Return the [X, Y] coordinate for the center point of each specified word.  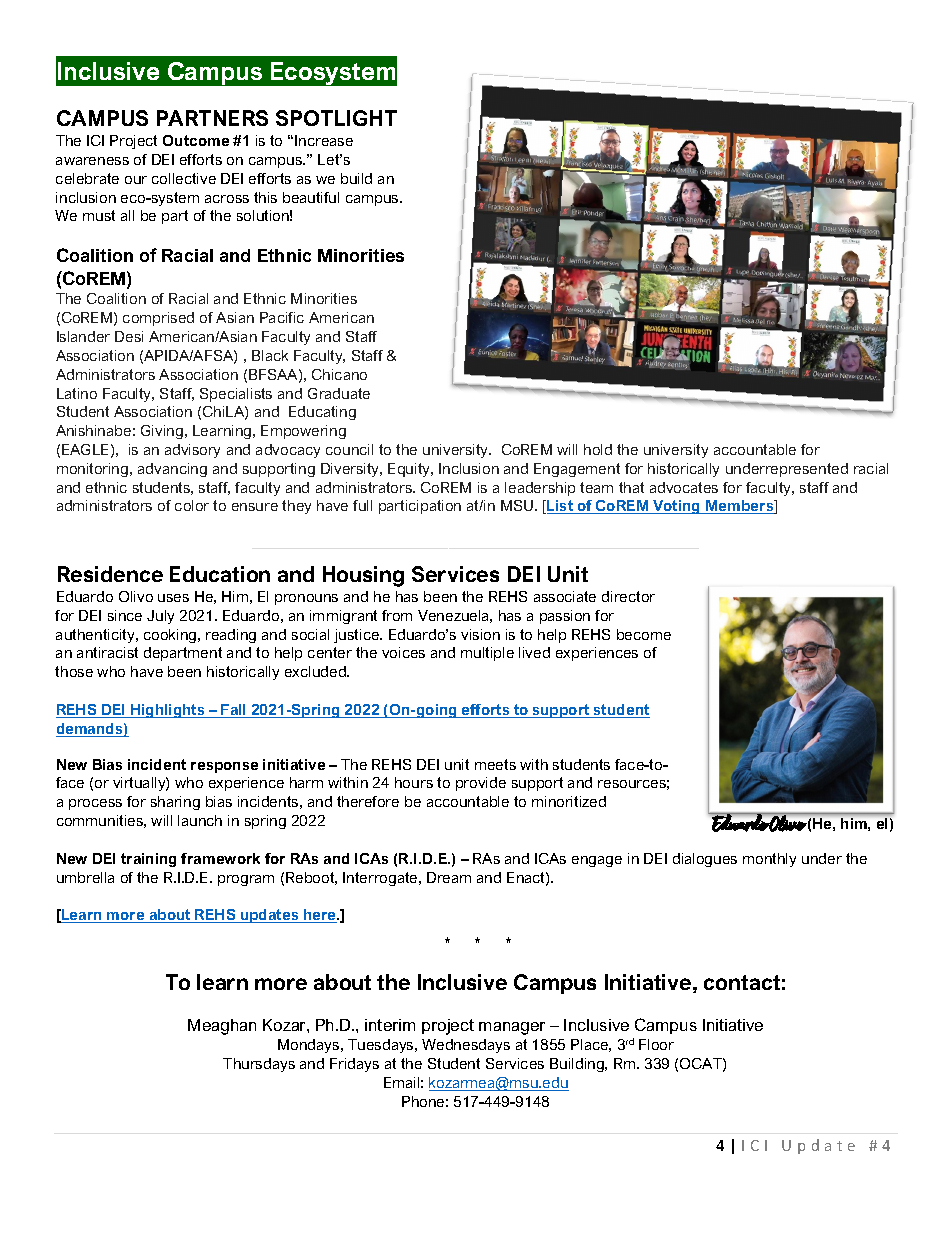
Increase [324, 140]
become [644, 634]
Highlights [168, 711]
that [631, 487]
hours [414, 782]
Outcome [196, 140]
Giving [162, 432]
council [349, 449]
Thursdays [259, 1065]
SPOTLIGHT [336, 118]
